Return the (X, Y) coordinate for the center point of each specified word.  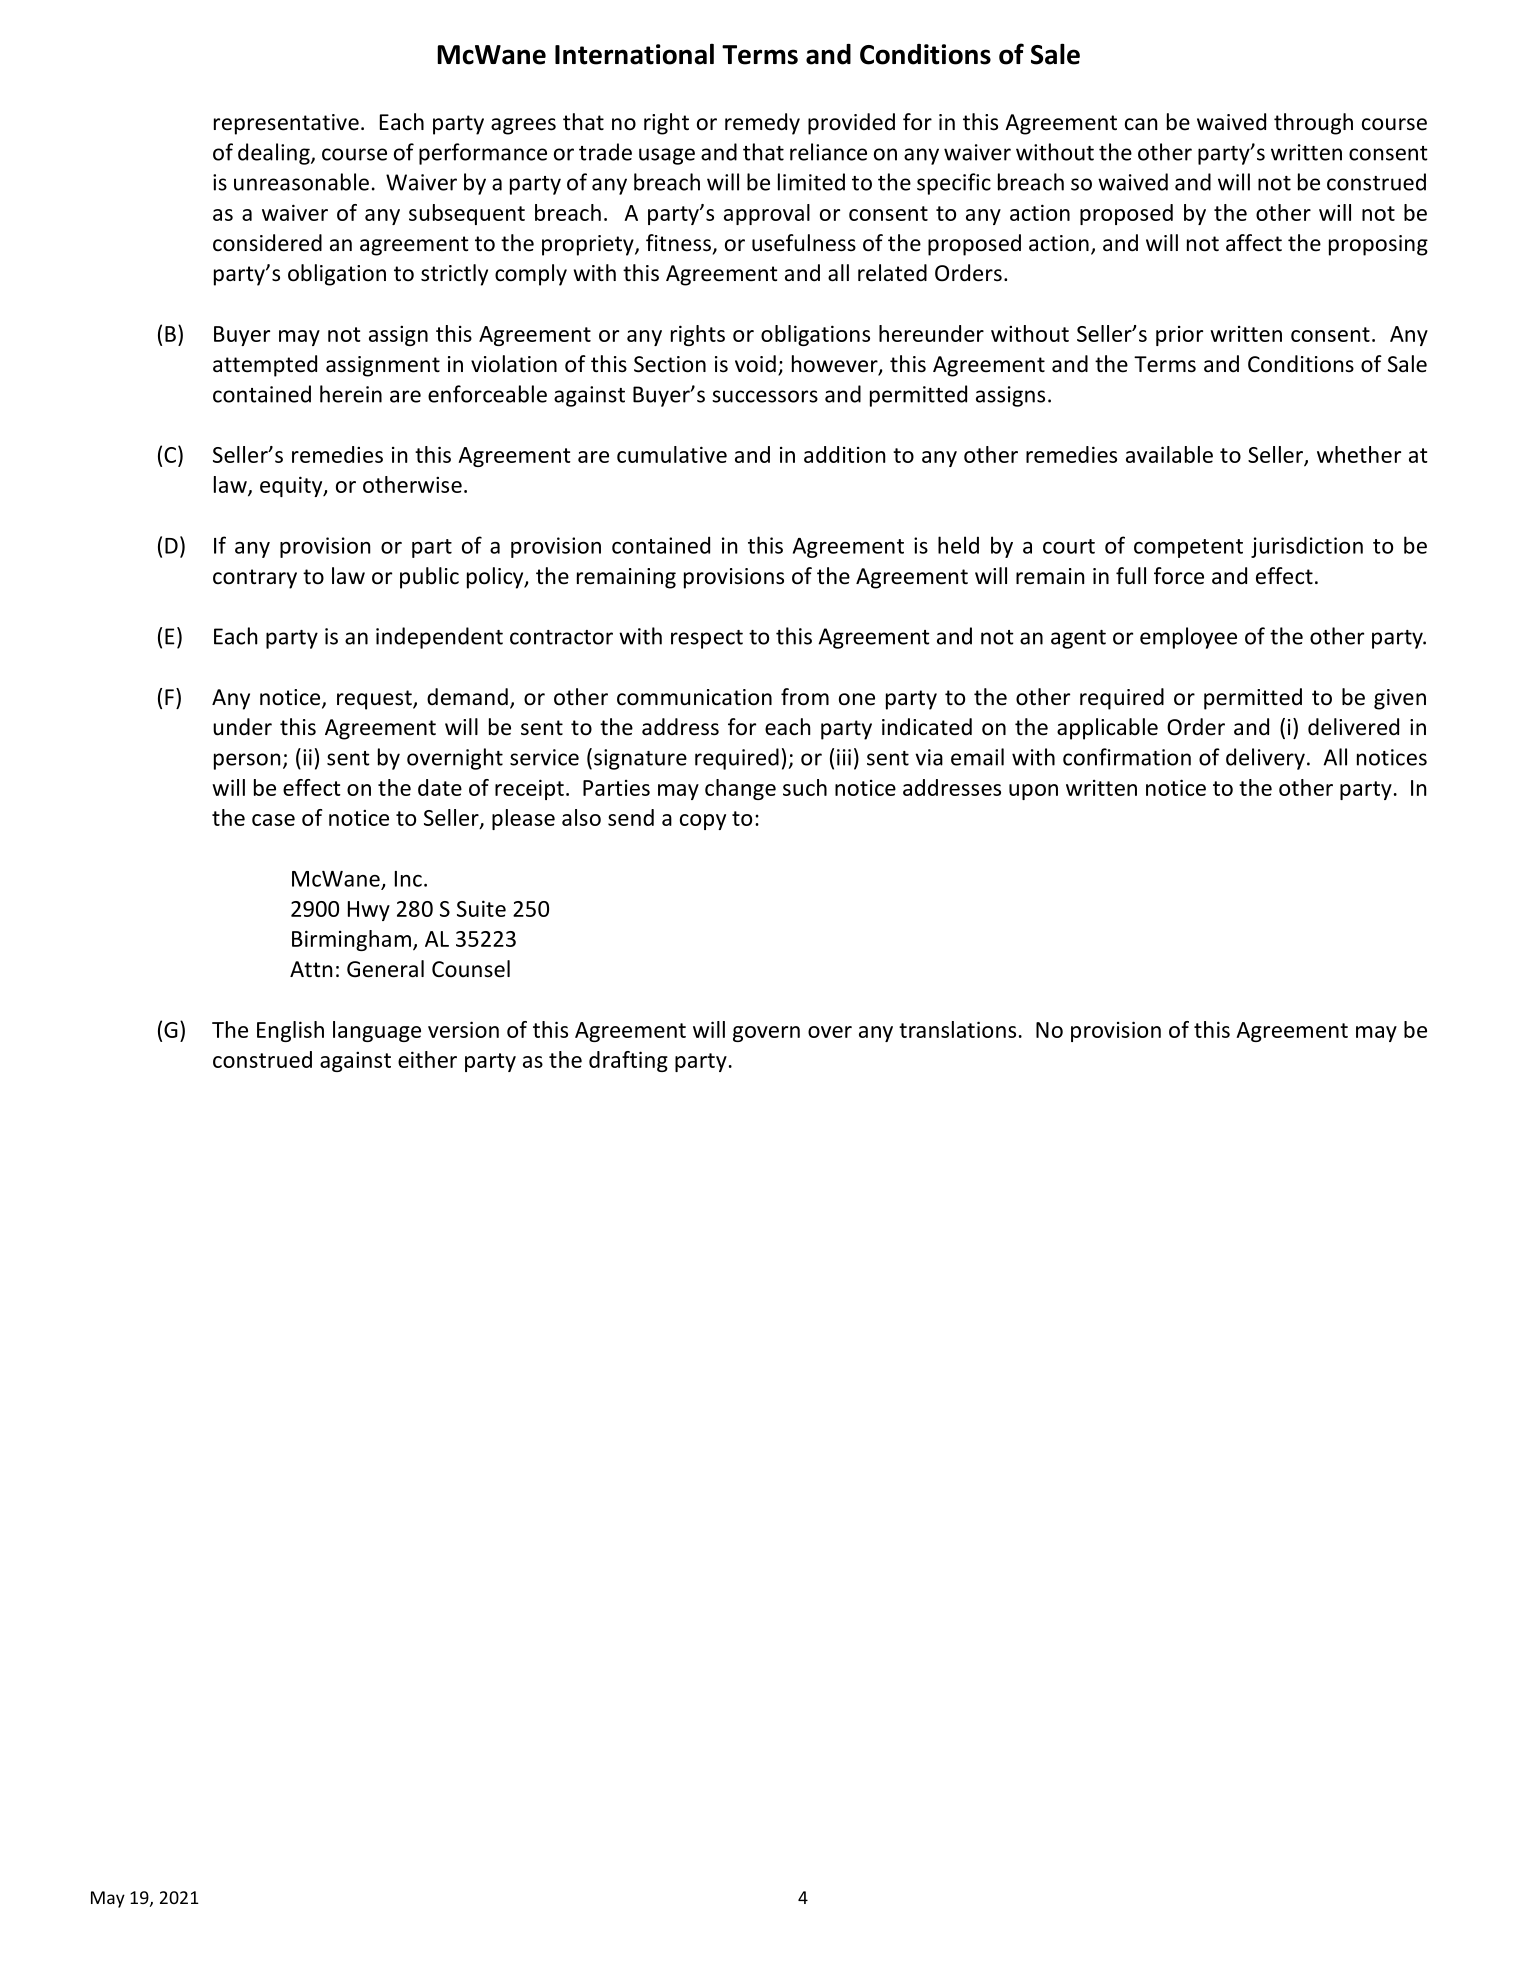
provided (851, 124)
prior (1179, 336)
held (958, 545)
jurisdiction (1307, 547)
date (440, 787)
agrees (523, 126)
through (1313, 124)
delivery (1265, 759)
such (805, 787)
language (377, 1031)
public (429, 578)
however (836, 365)
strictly (454, 275)
